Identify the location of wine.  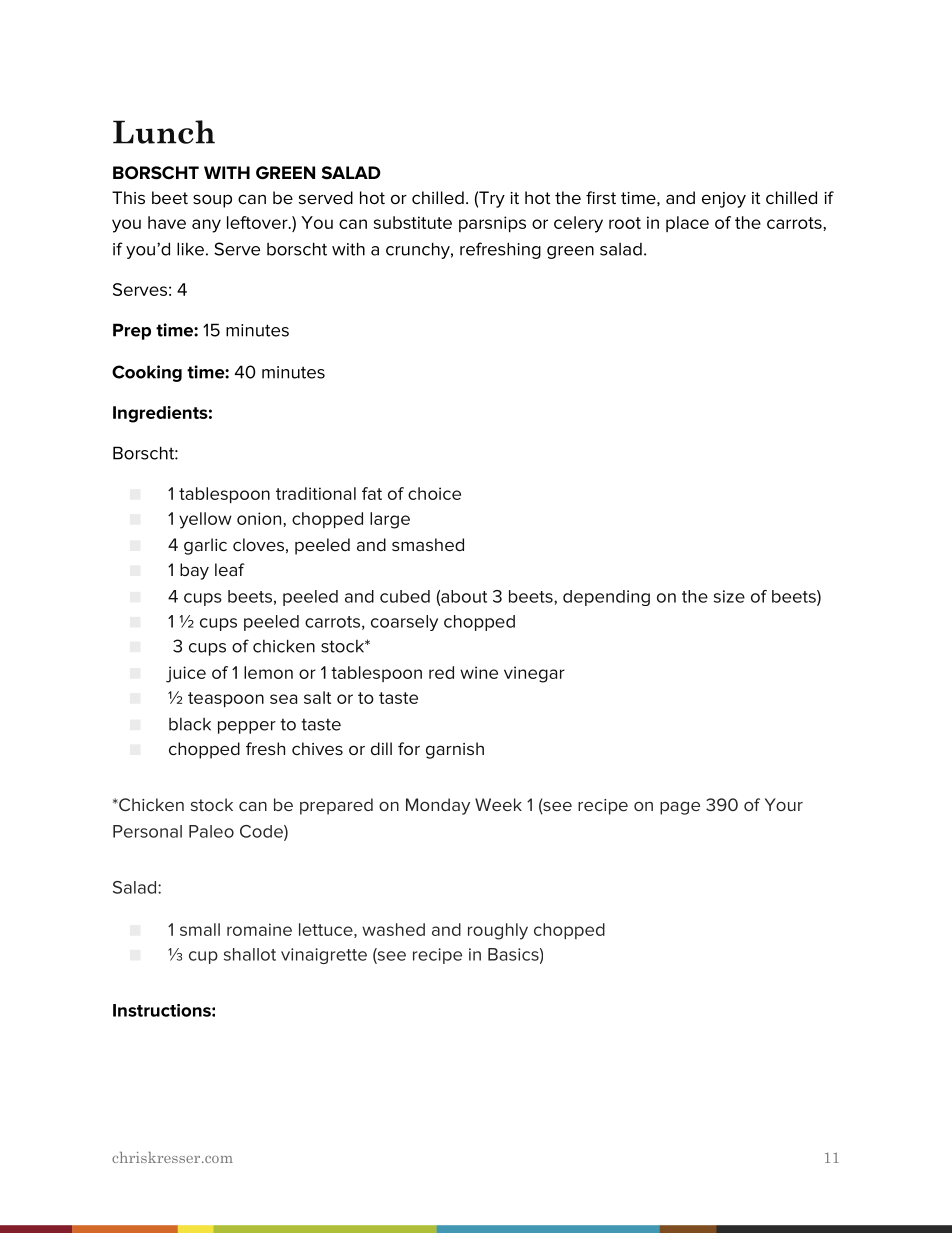
(479, 672).
